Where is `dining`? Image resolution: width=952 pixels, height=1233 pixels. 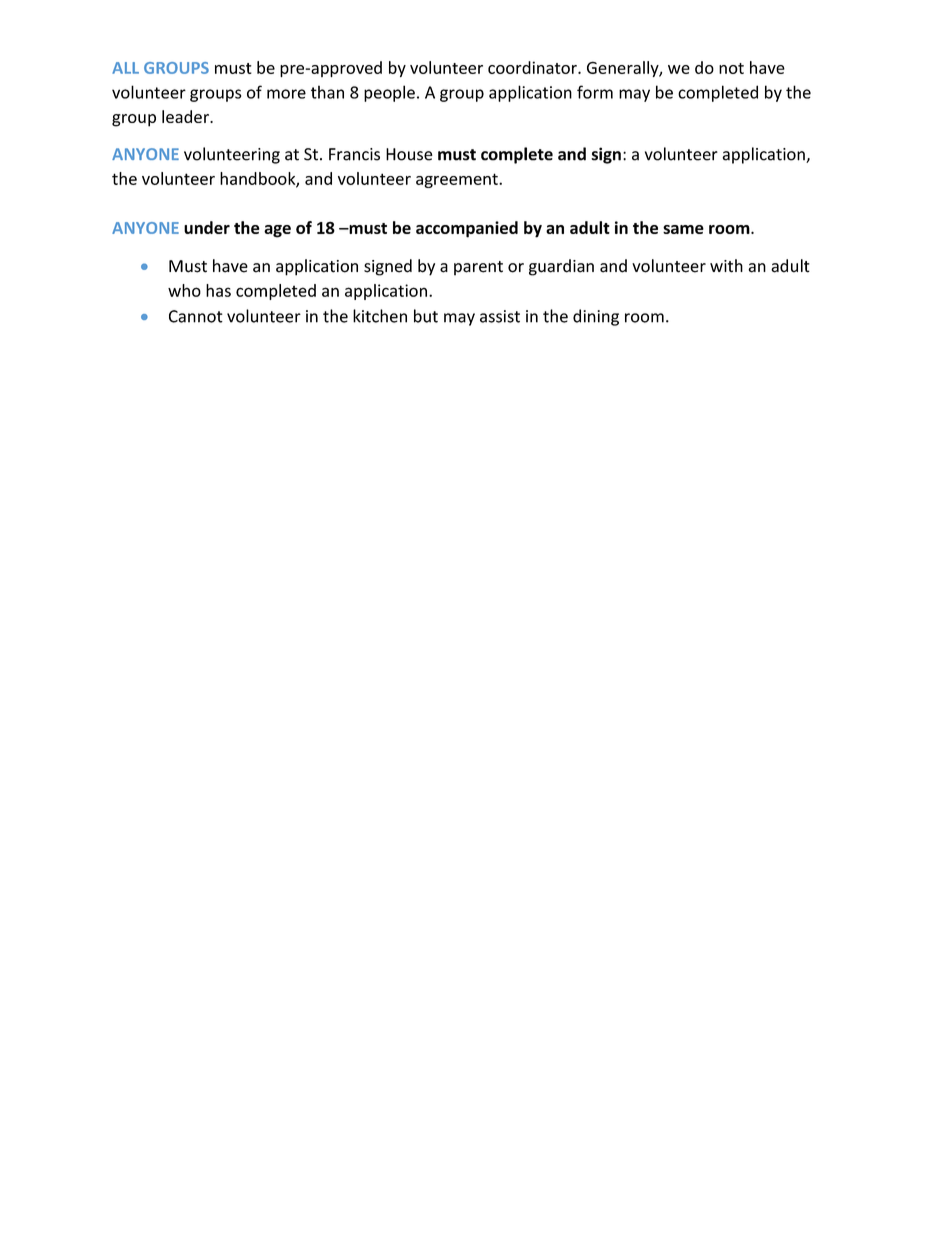 dining is located at coordinates (596, 317).
